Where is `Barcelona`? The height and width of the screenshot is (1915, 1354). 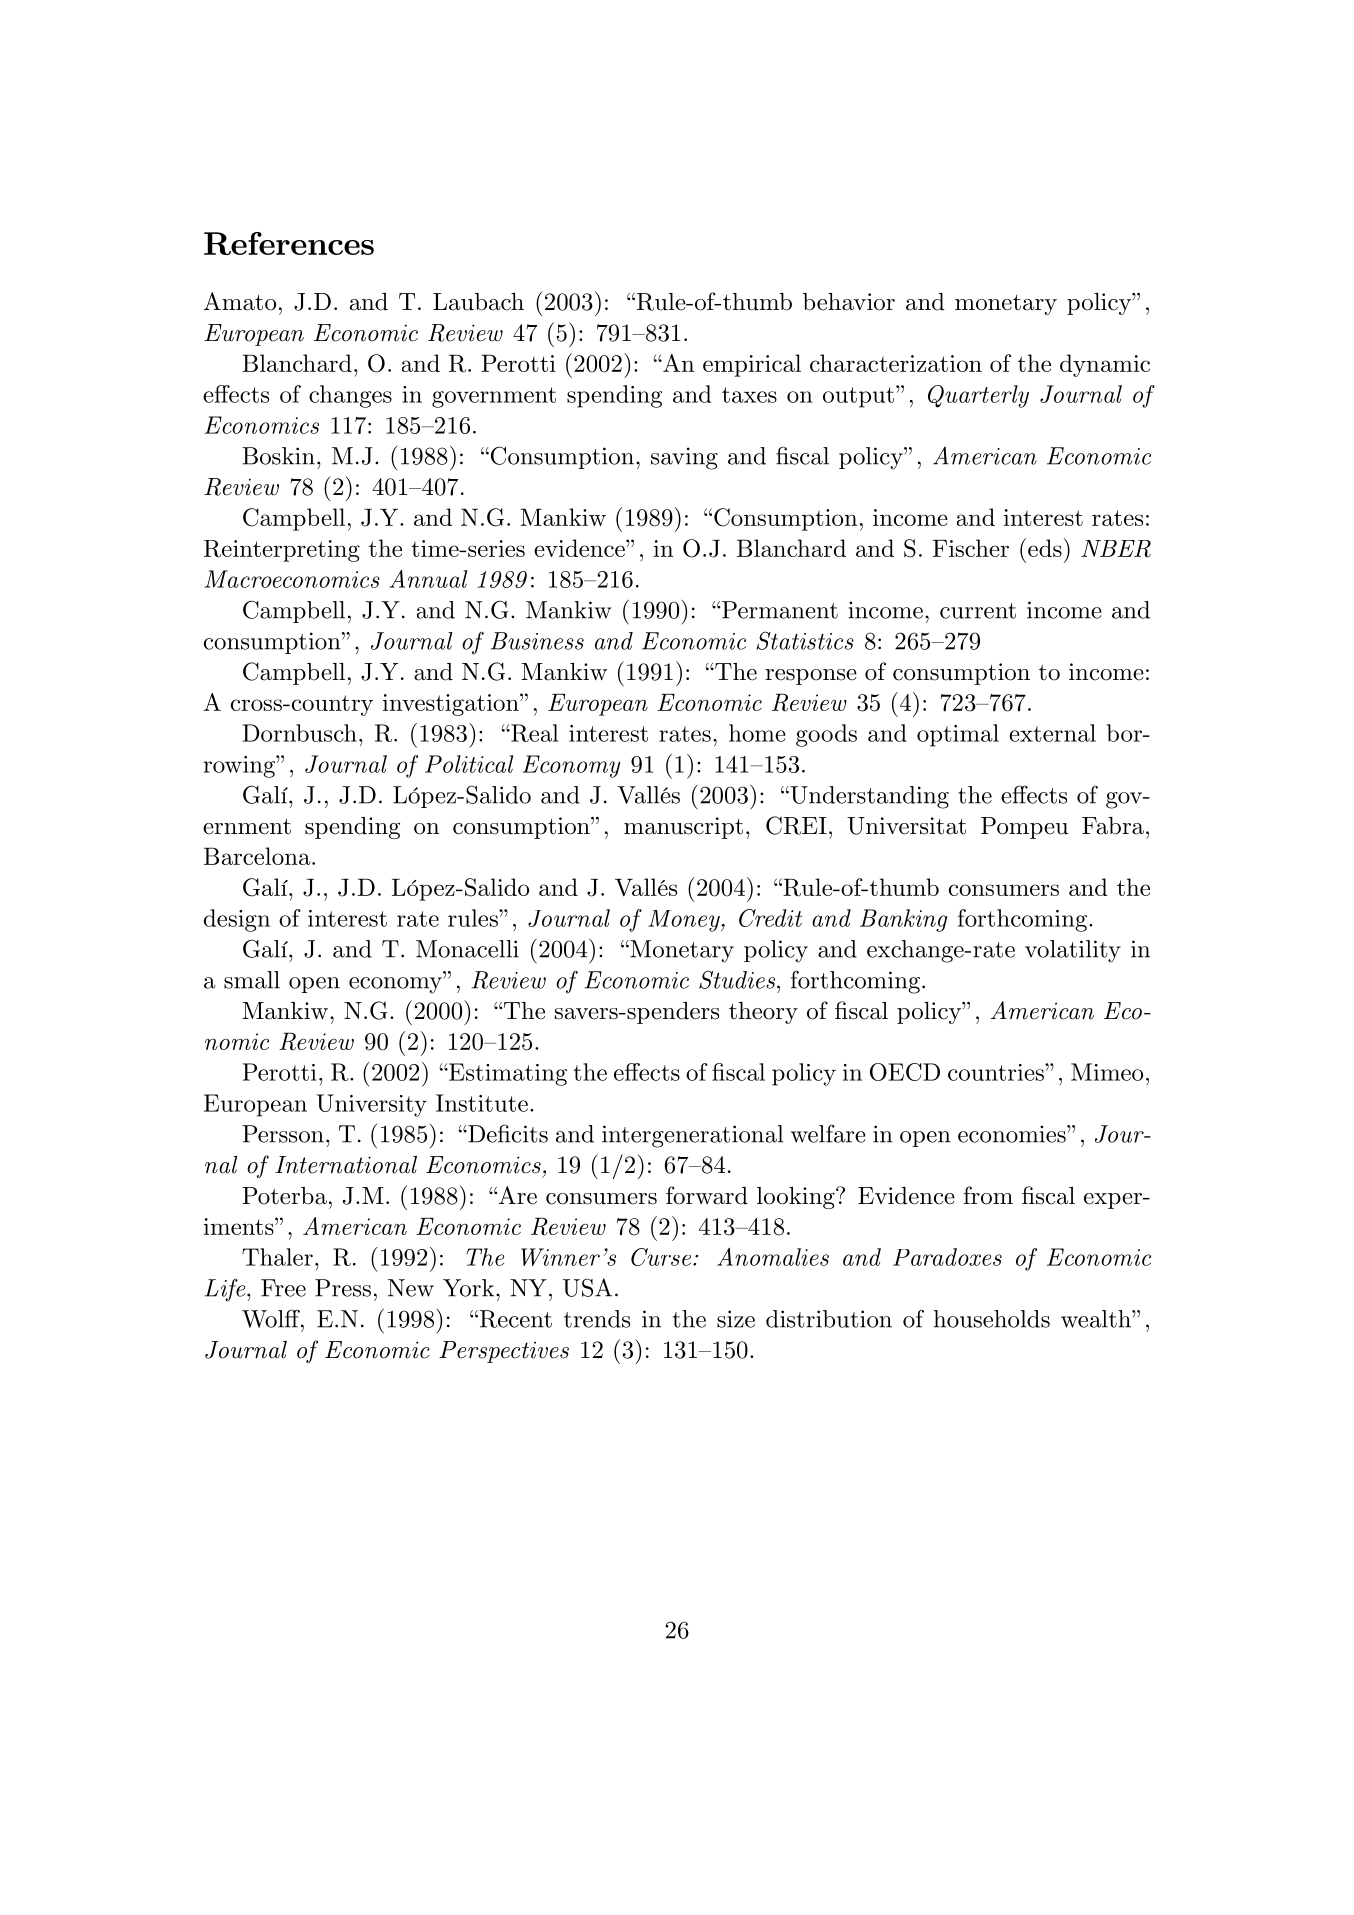 Barcelona is located at coordinates (258, 856).
